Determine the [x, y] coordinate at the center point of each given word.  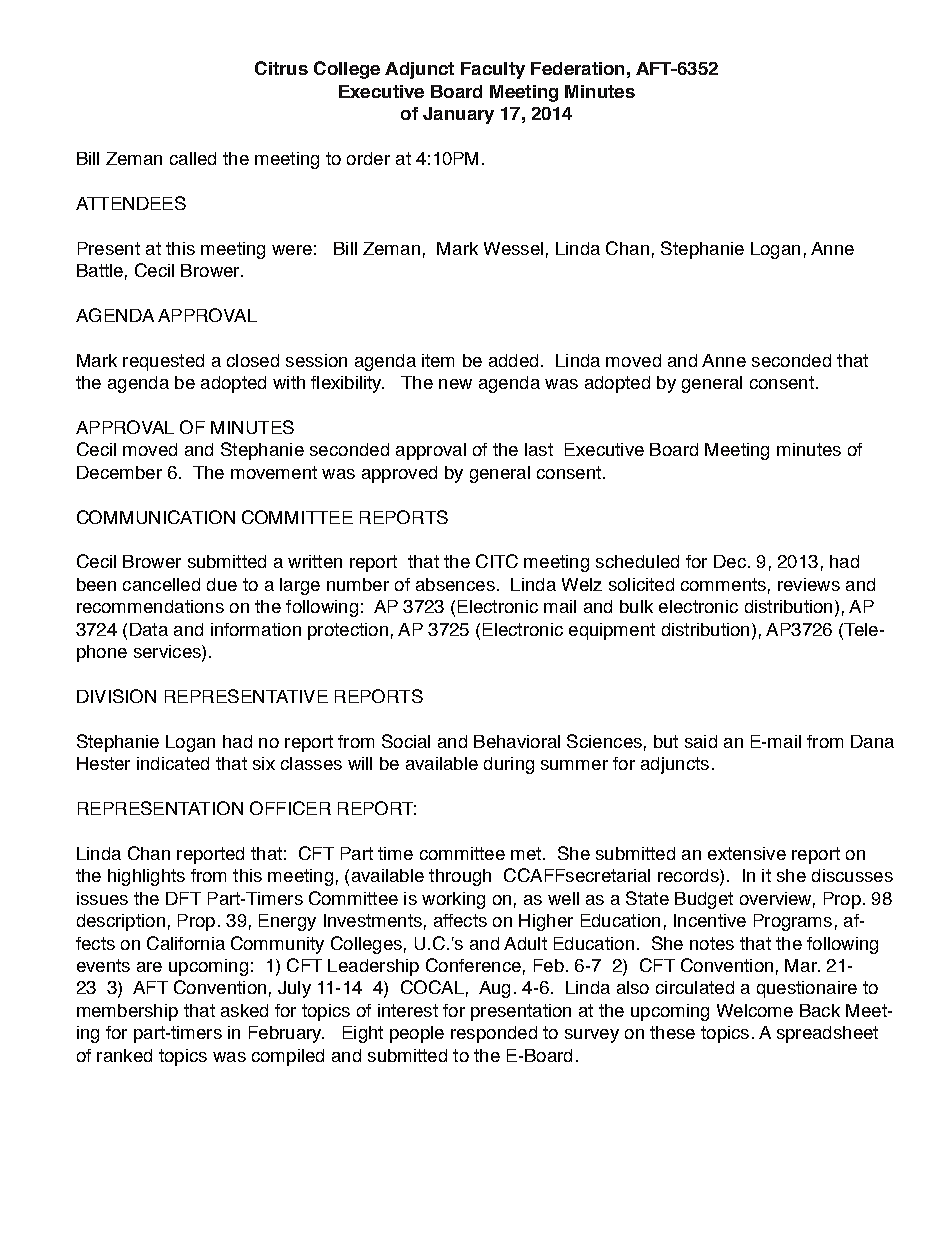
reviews [809, 584]
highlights [146, 877]
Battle [100, 270]
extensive [747, 853]
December [119, 472]
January [458, 115]
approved [399, 474]
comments [723, 584]
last [539, 449]
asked [244, 1010]
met [526, 853]
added [513, 360]
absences [455, 584]
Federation [577, 68]
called [193, 158]
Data [149, 629]
